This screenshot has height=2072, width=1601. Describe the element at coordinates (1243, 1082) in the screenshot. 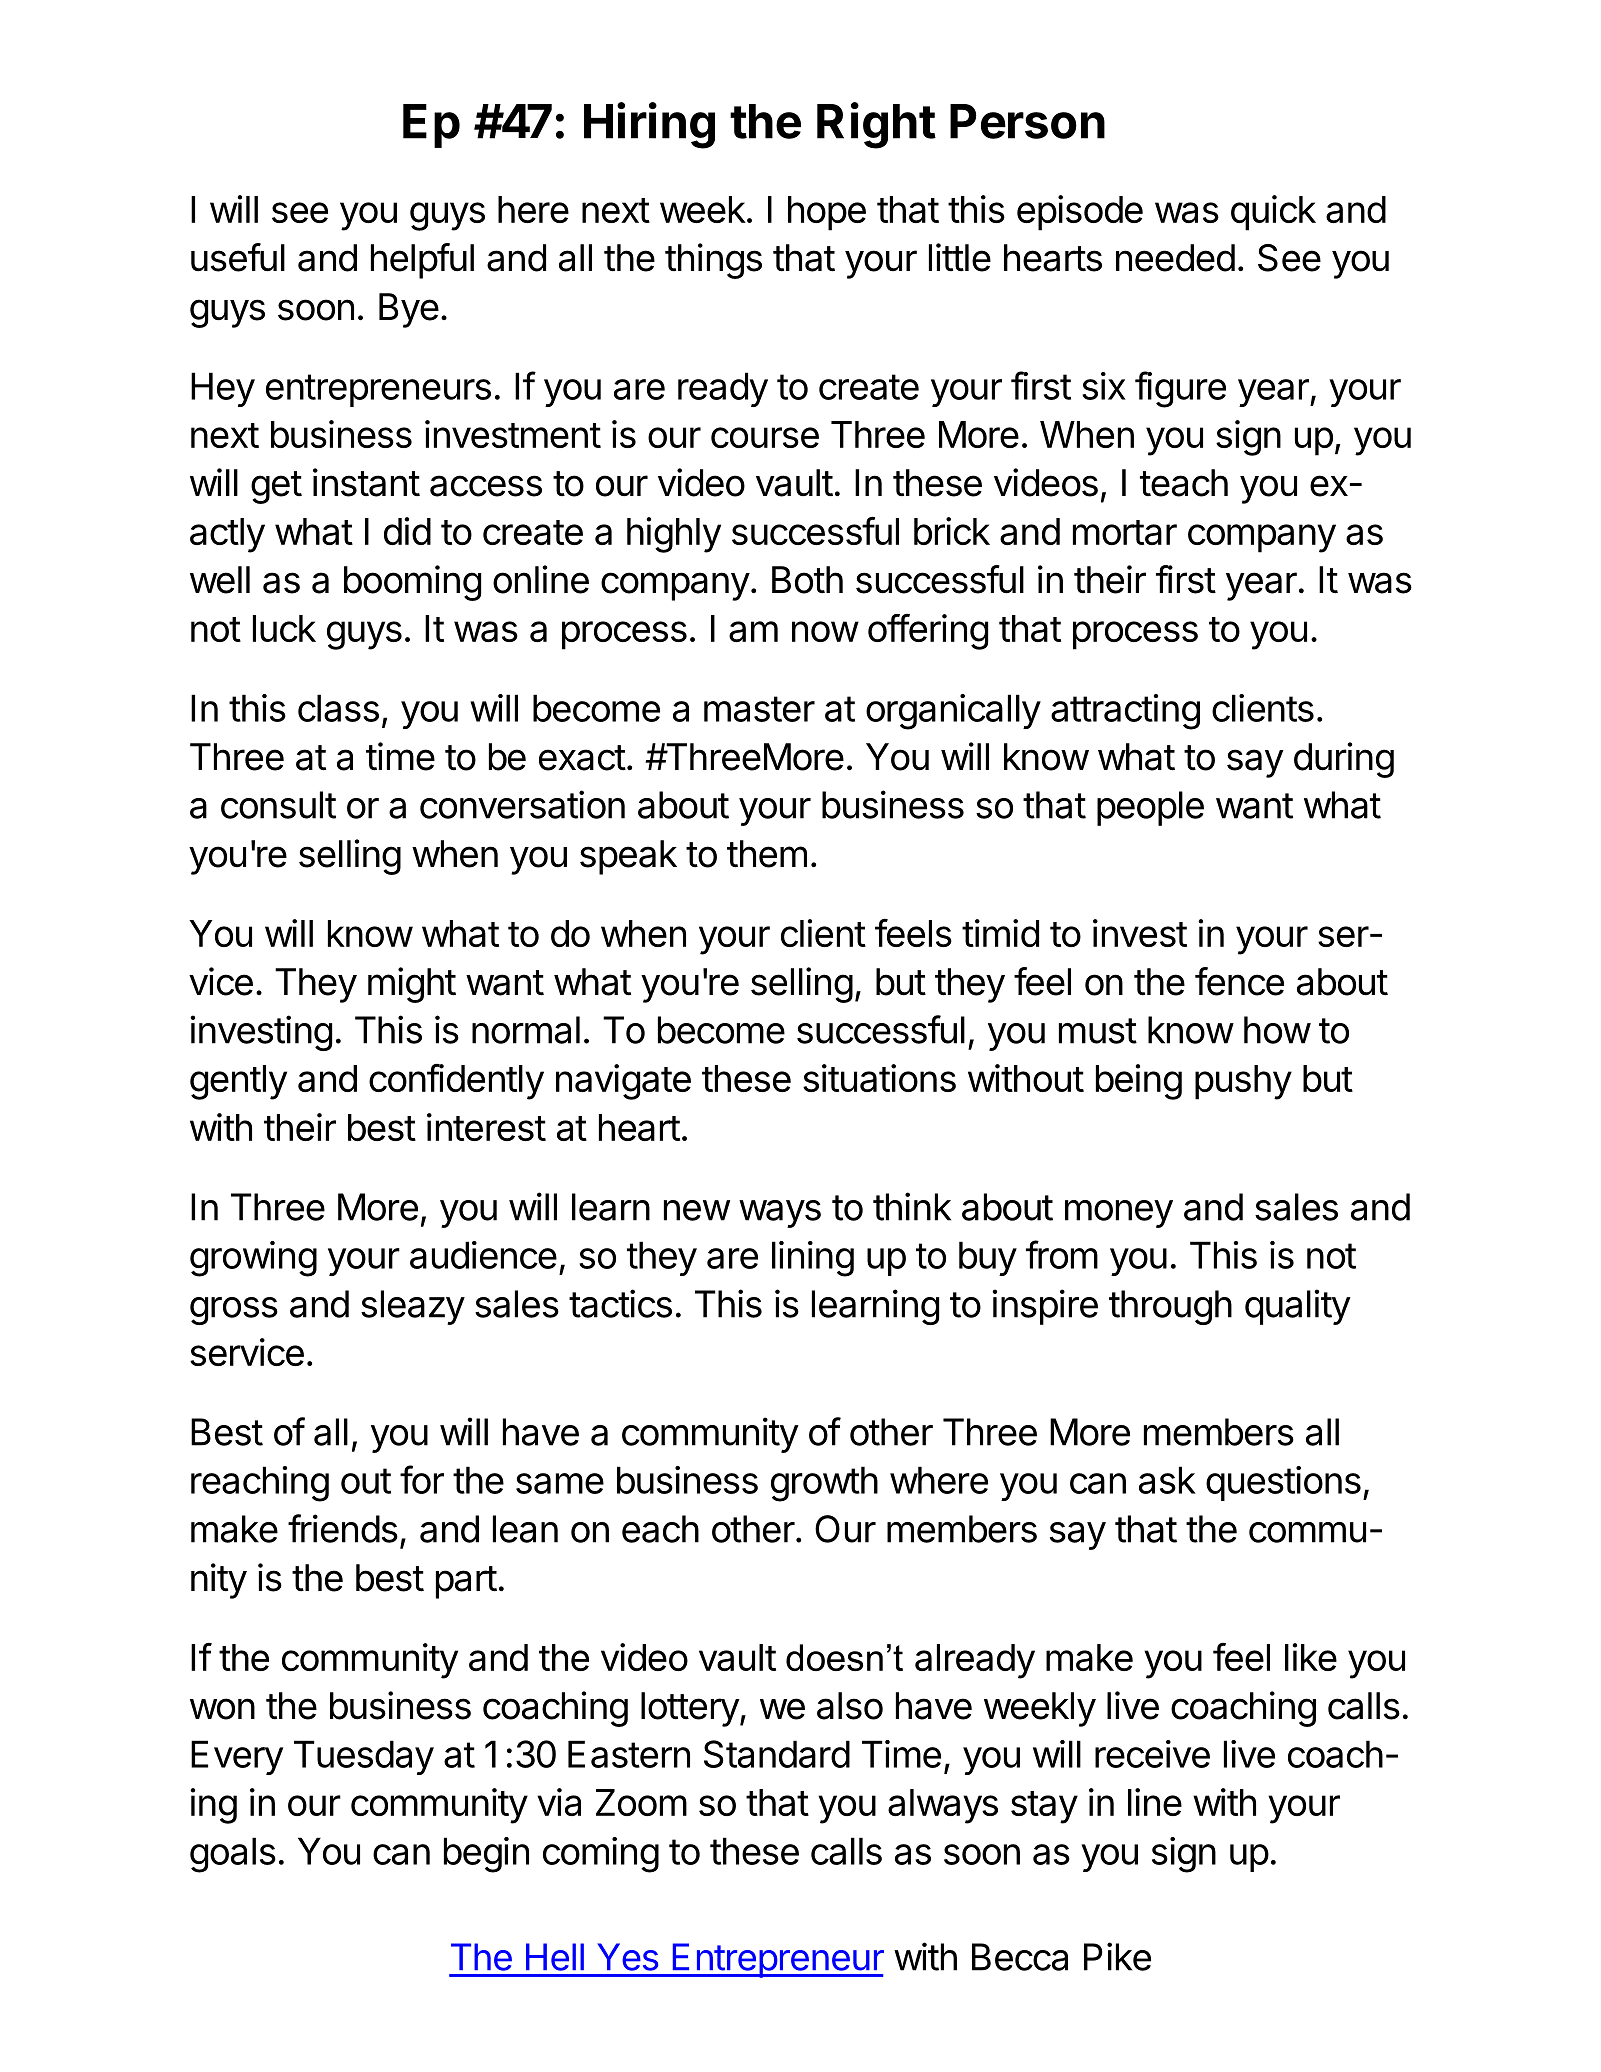

I see `pushy` at that location.
